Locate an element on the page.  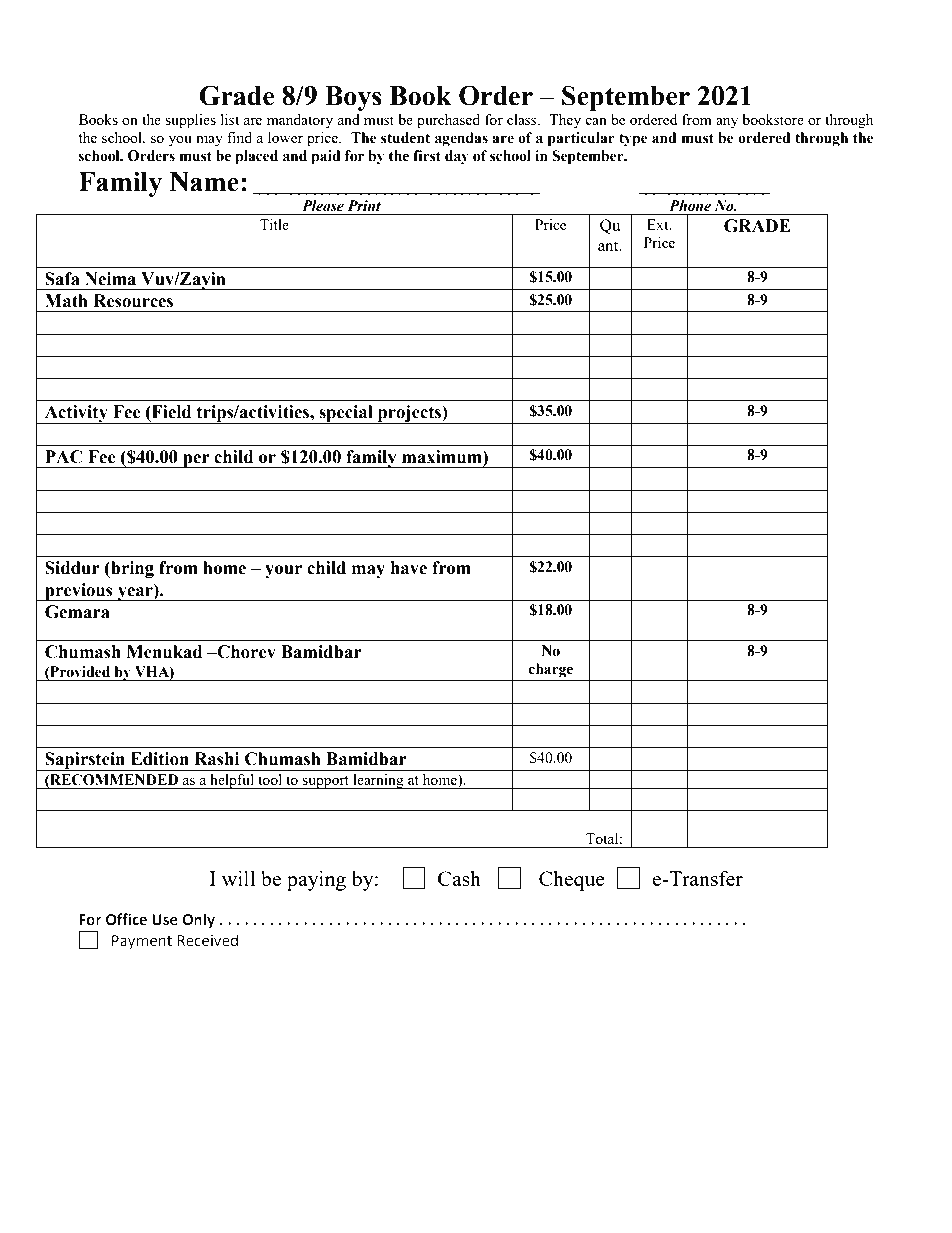
supplies is located at coordinates (190, 121).
